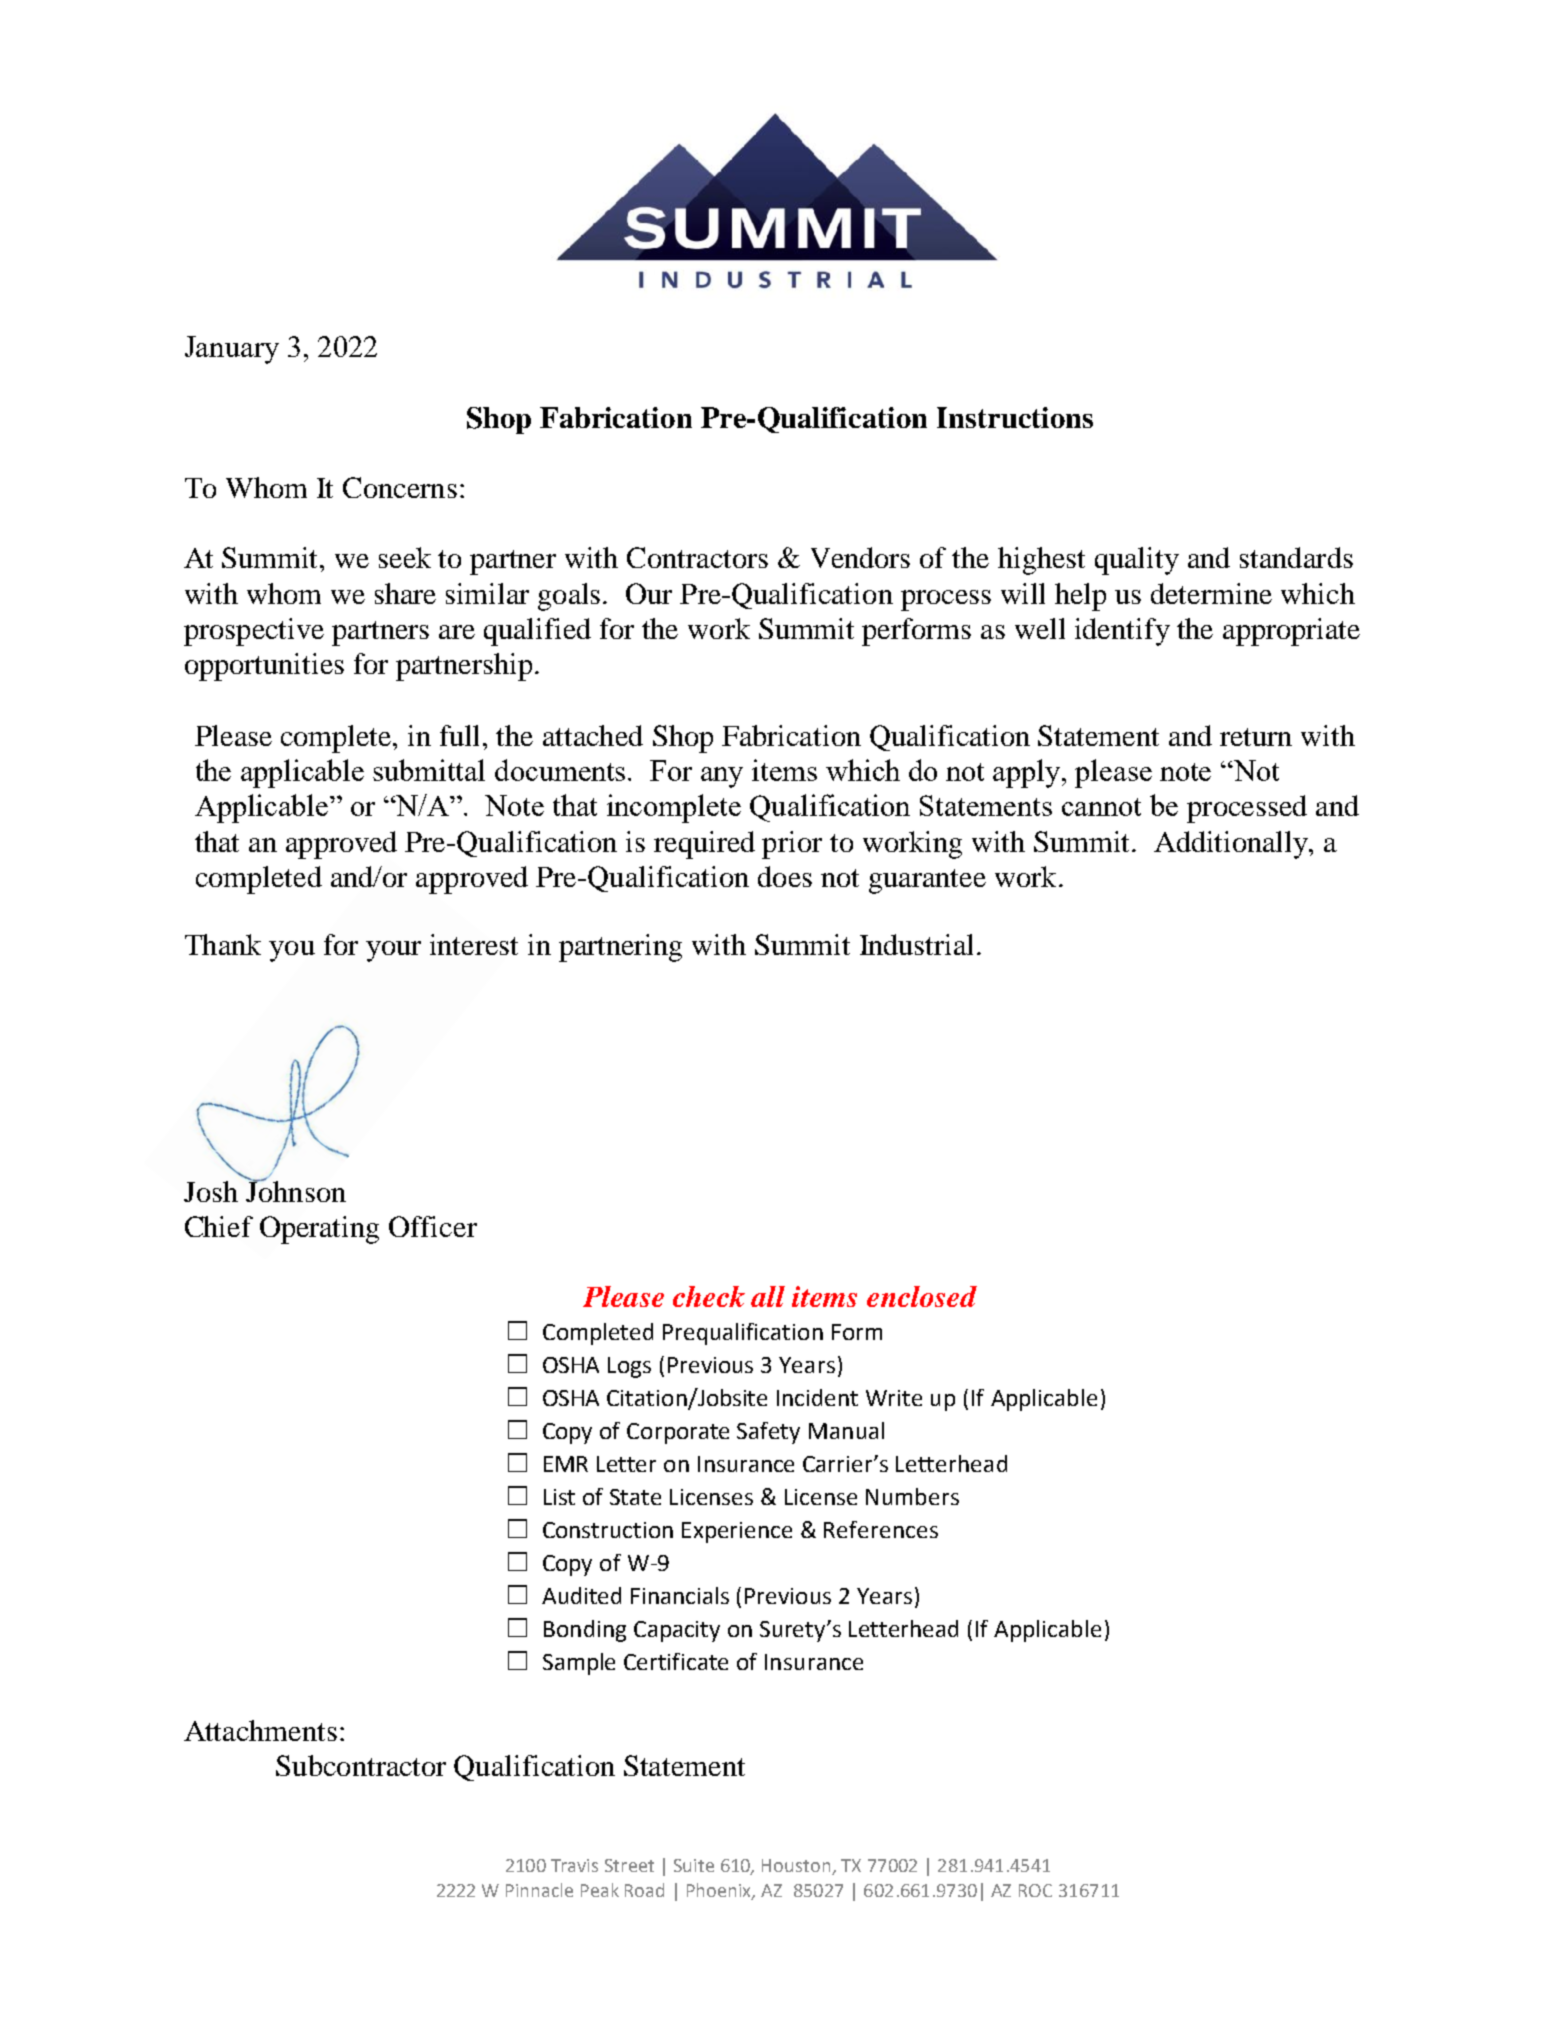 Image resolution: width=1560 pixels, height=2019 pixels. Describe the element at coordinates (559, 1497) in the screenshot. I see `List` at that location.
